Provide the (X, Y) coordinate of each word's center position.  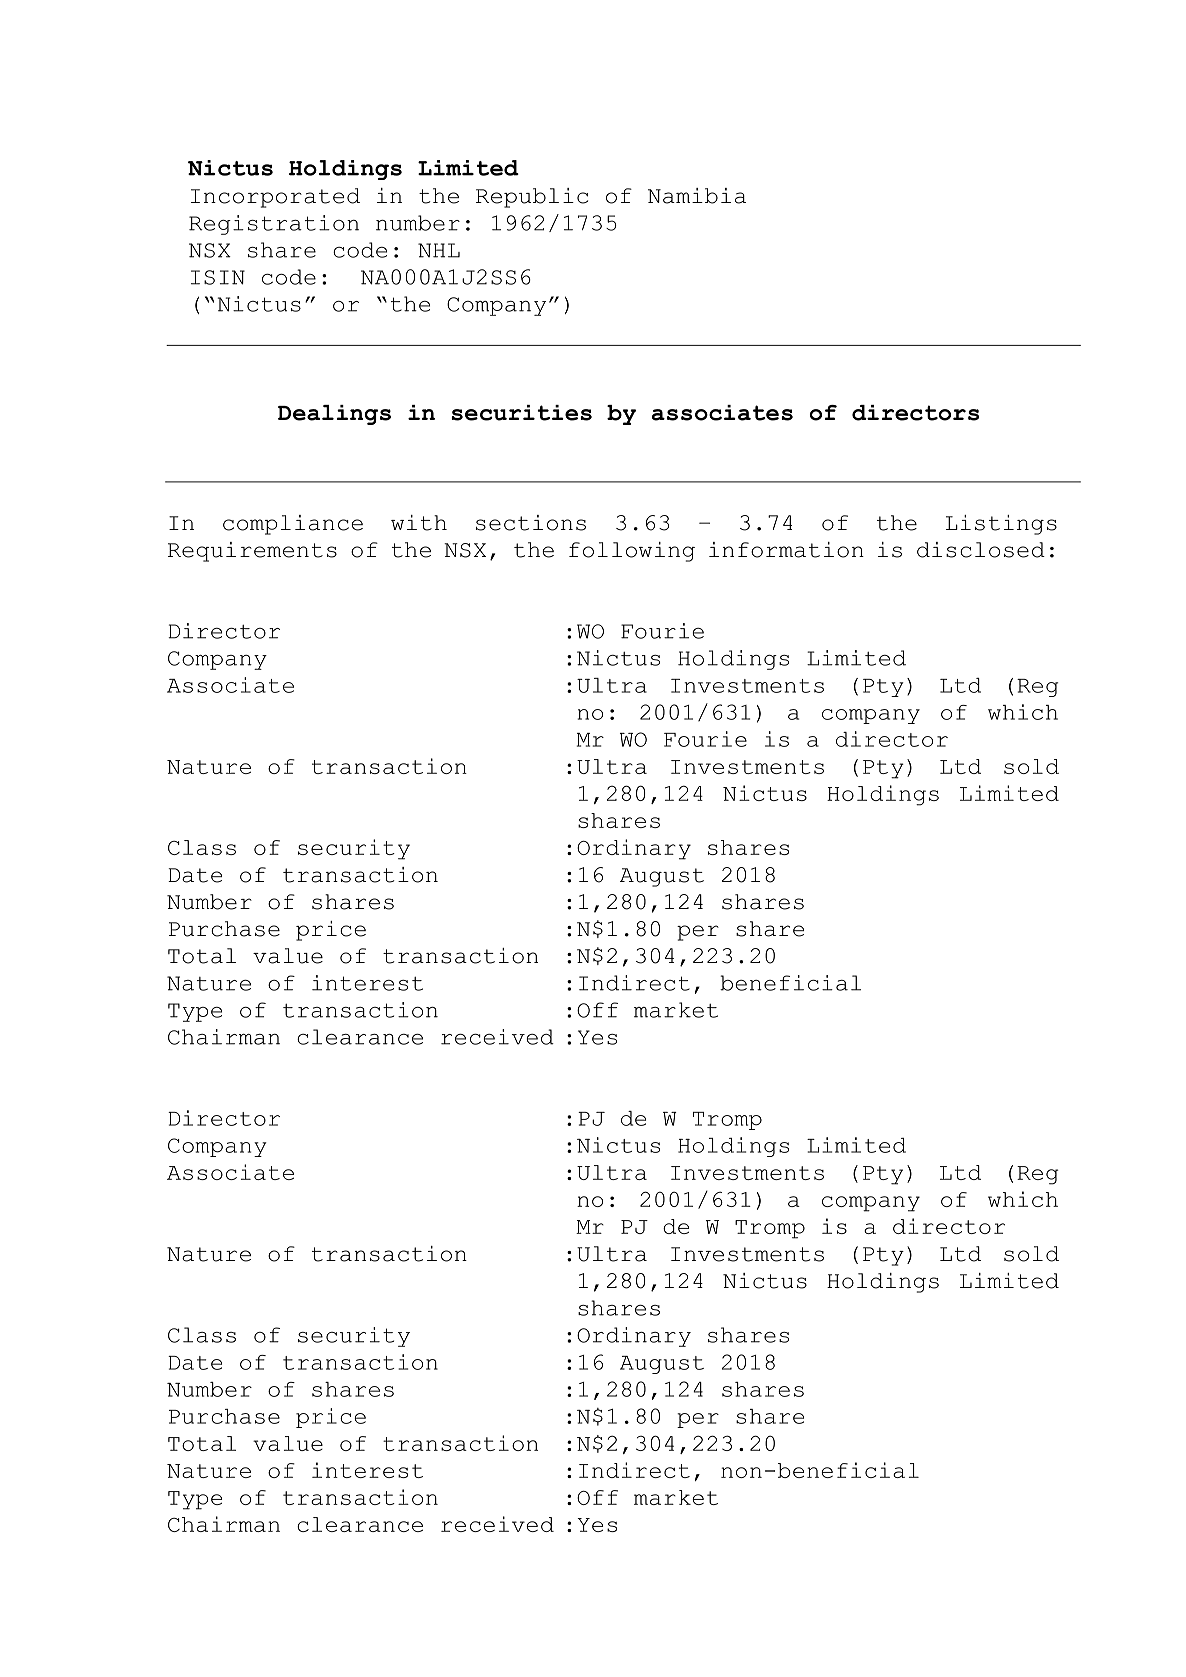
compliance (293, 525)
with (419, 523)
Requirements (252, 552)
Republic (532, 198)
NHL (439, 250)
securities (521, 413)
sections (531, 523)
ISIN (218, 277)
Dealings (334, 415)
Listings (1001, 525)
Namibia (697, 196)
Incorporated (275, 198)
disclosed (981, 550)
